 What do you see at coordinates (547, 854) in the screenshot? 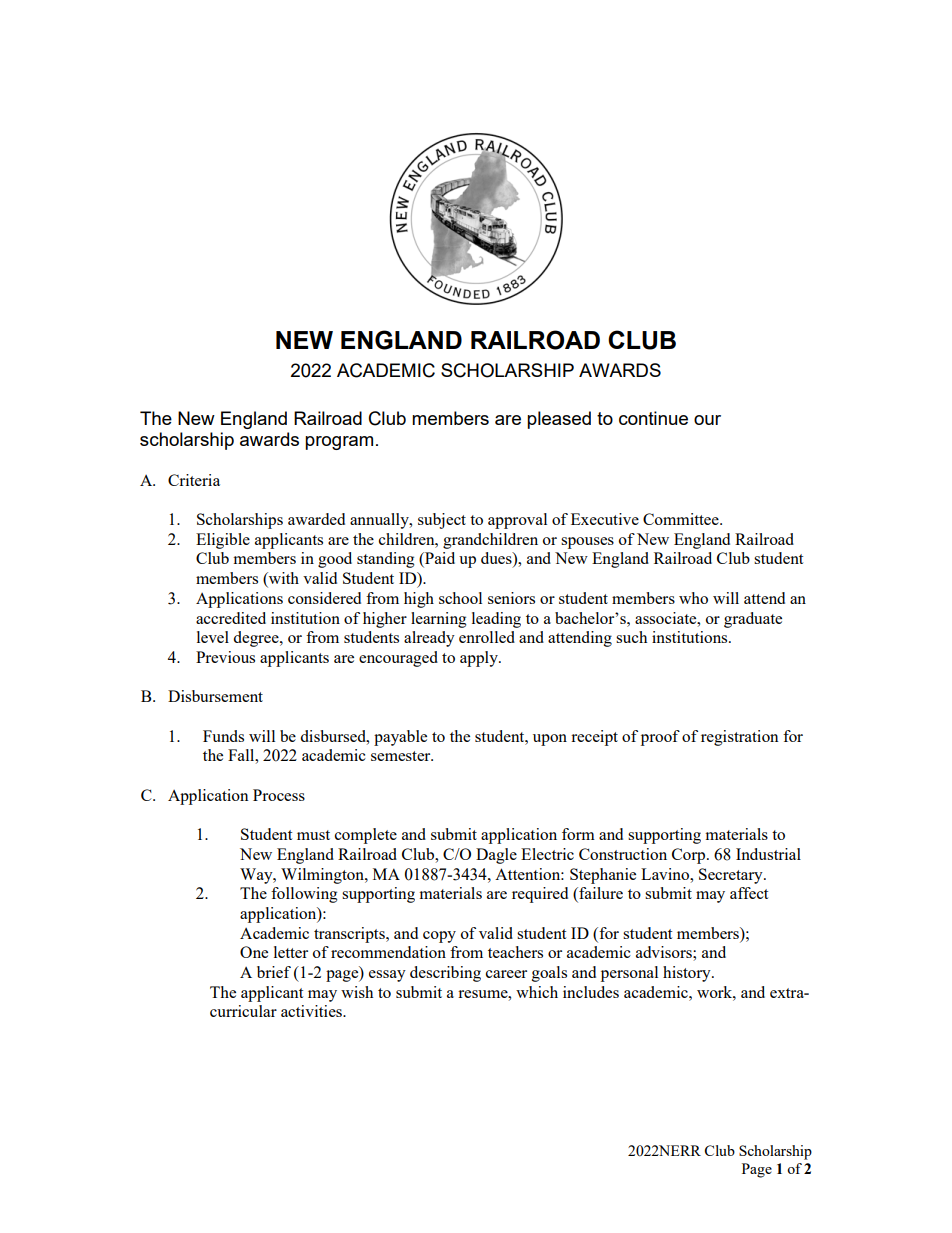
I see `Electric` at bounding box center [547, 854].
